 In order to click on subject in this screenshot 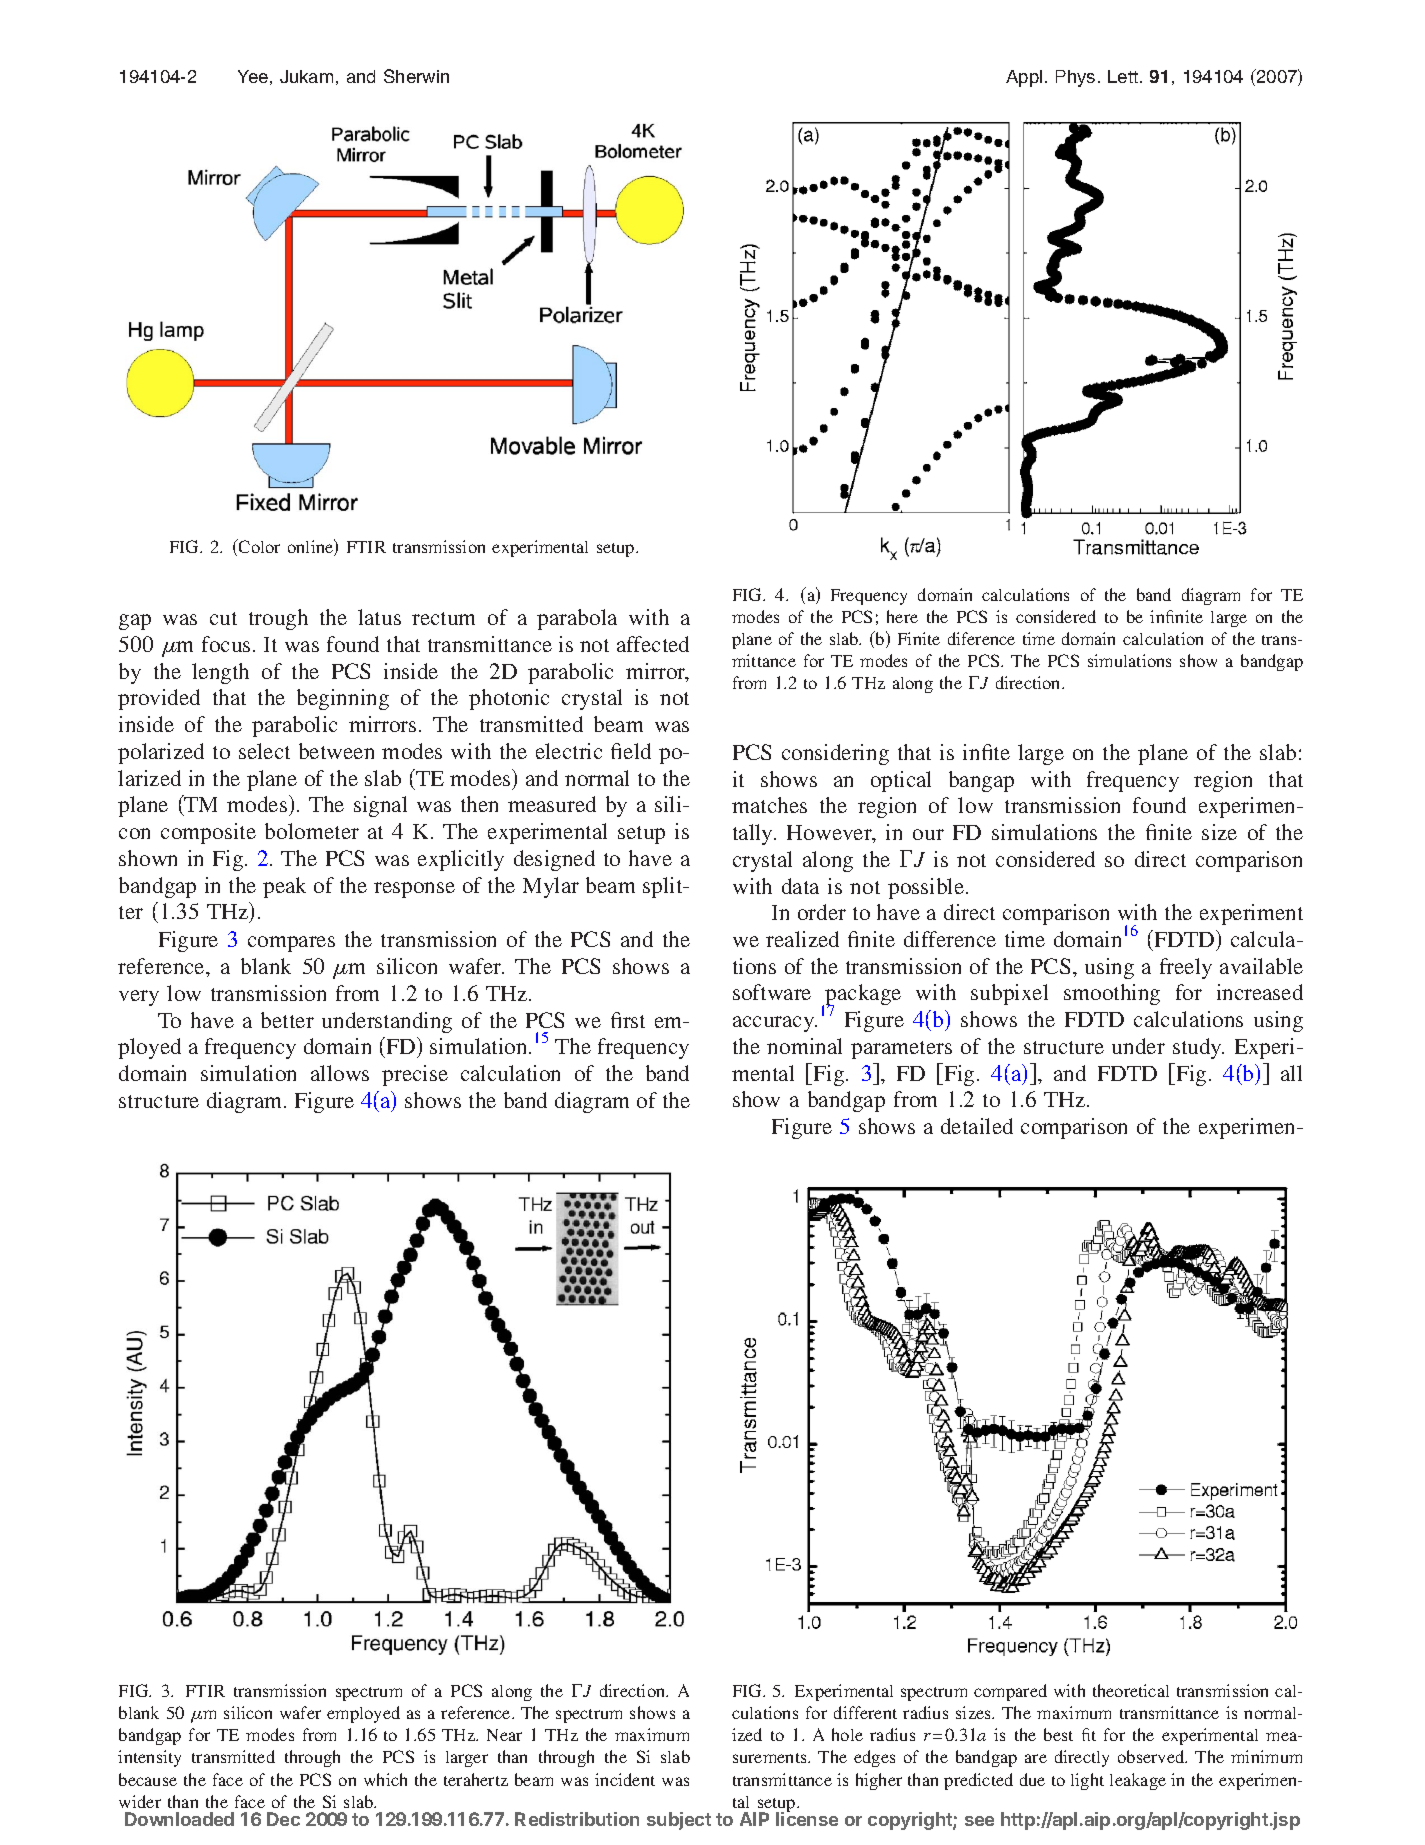, I will do `click(679, 1821)`.
